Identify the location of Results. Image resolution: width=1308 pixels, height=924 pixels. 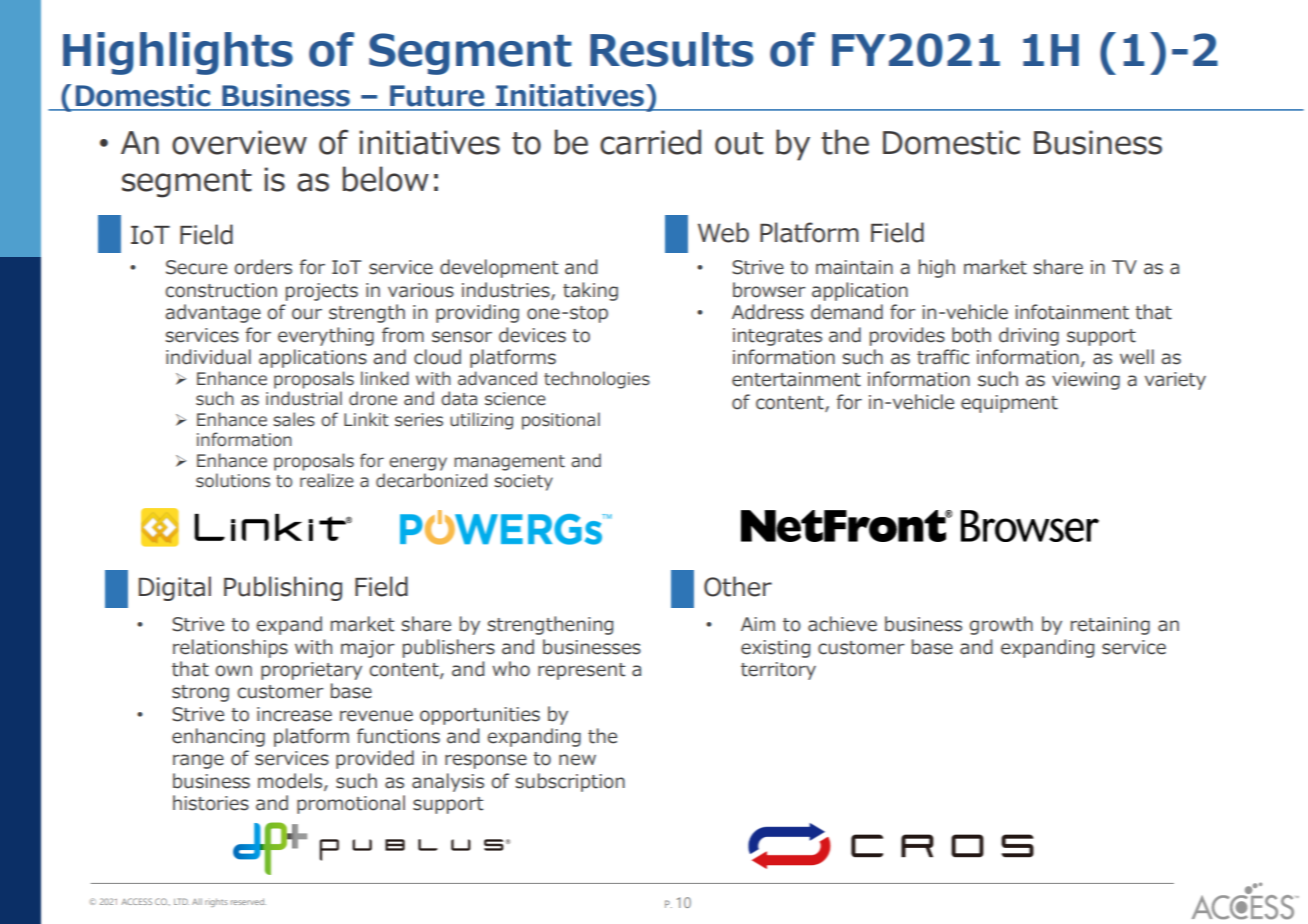
(671, 49).
